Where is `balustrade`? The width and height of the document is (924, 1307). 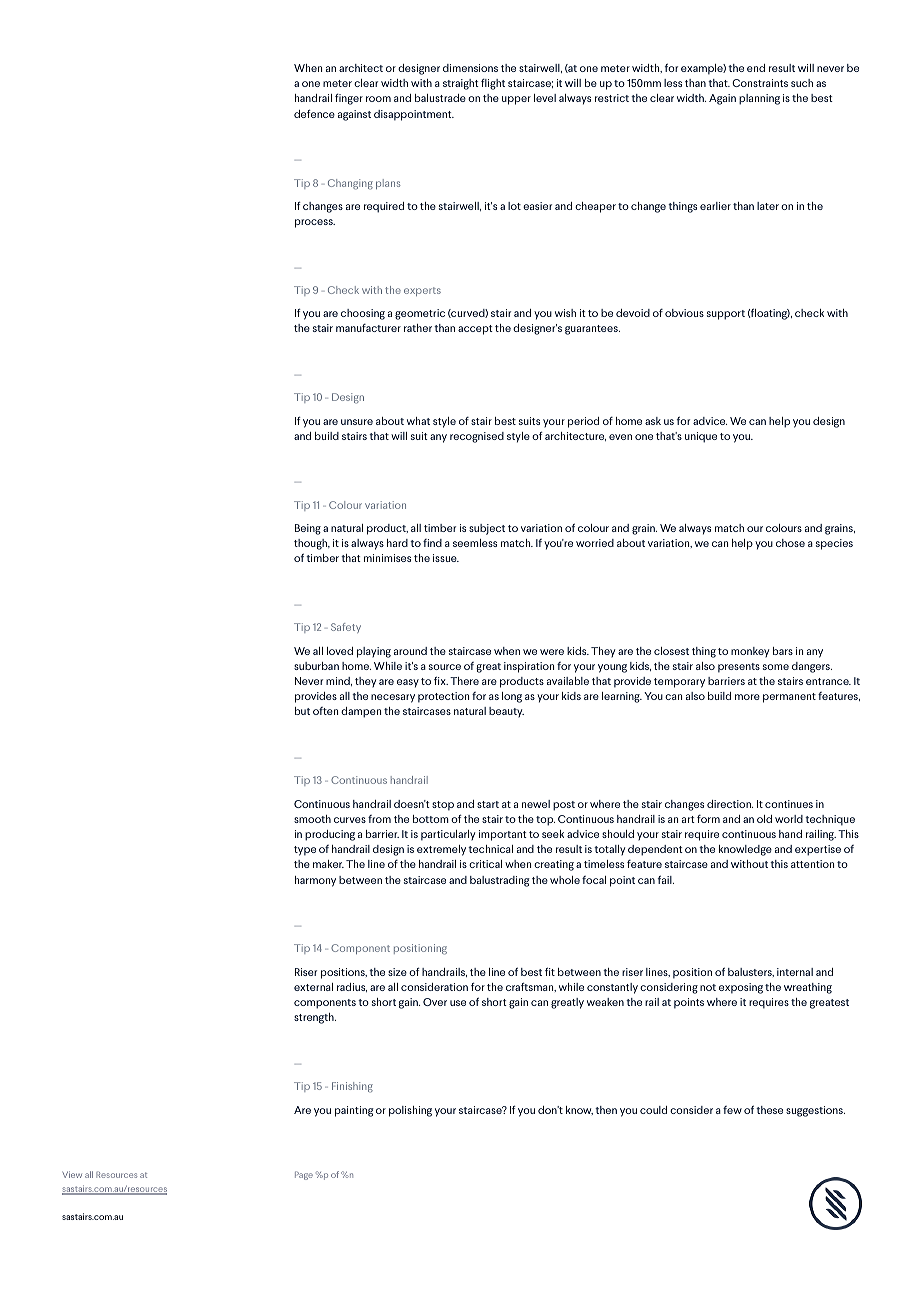 balustrade is located at coordinates (440, 98).
